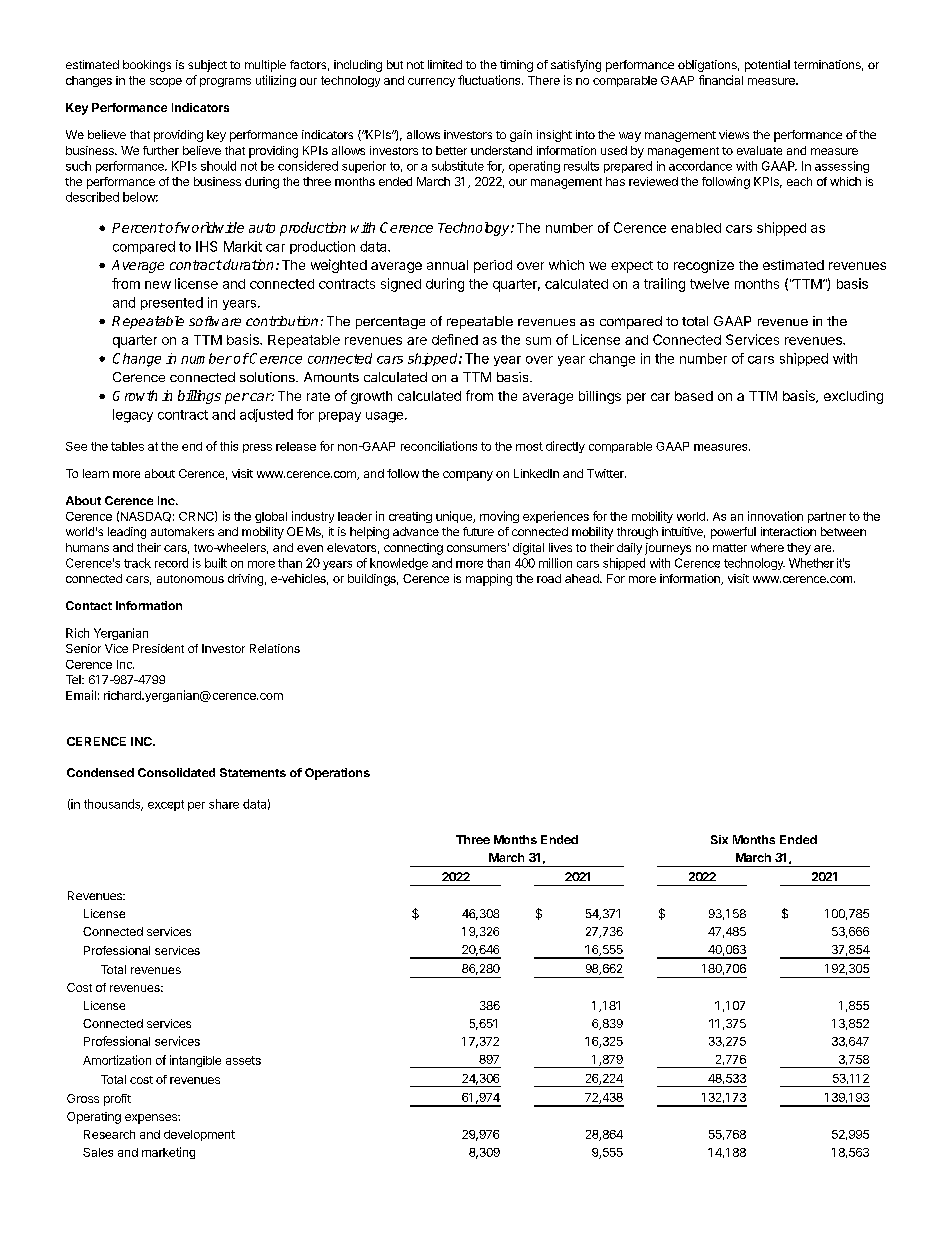  What do you see at coordinates (489, 580) in the screenshot?
I see `mapping` at bounding box center [489, 580].
